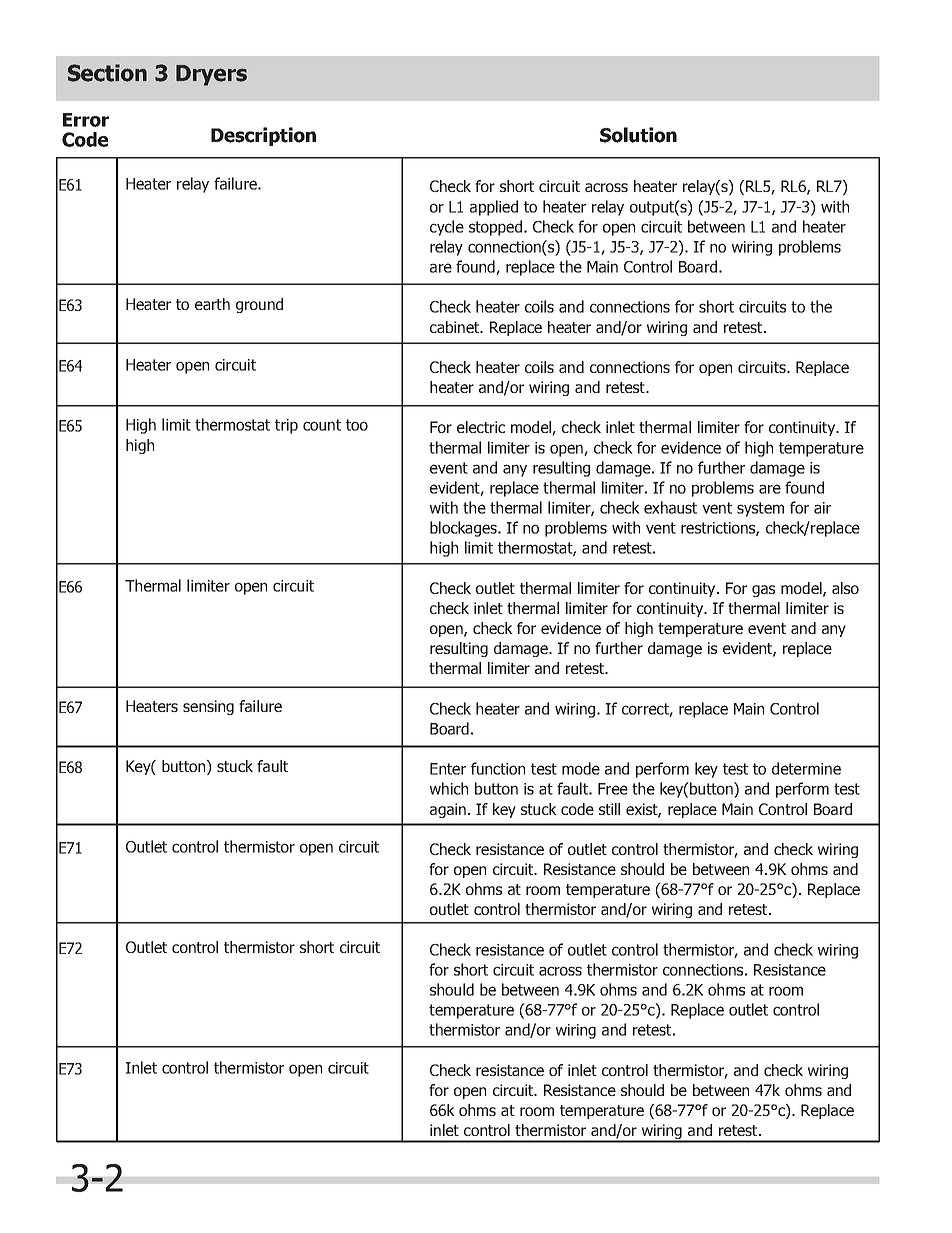 Image resolution: width=952 pixels, height=1233 pixels. What do you see at coordinates (208, 707) in the screenshot?
I see `sensing` at bounding box center [208, 707].
